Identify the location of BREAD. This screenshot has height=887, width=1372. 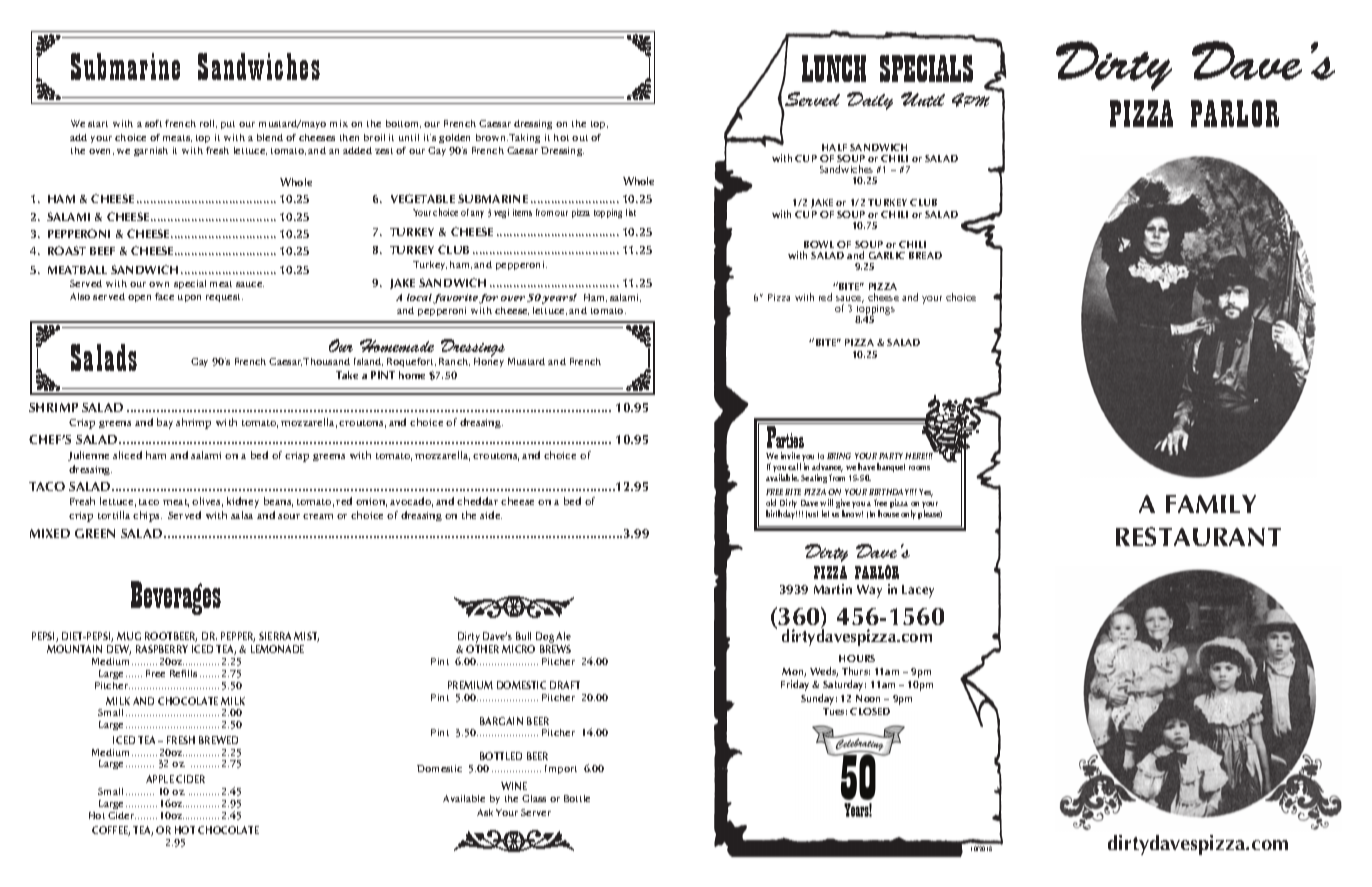
(925, 255).
